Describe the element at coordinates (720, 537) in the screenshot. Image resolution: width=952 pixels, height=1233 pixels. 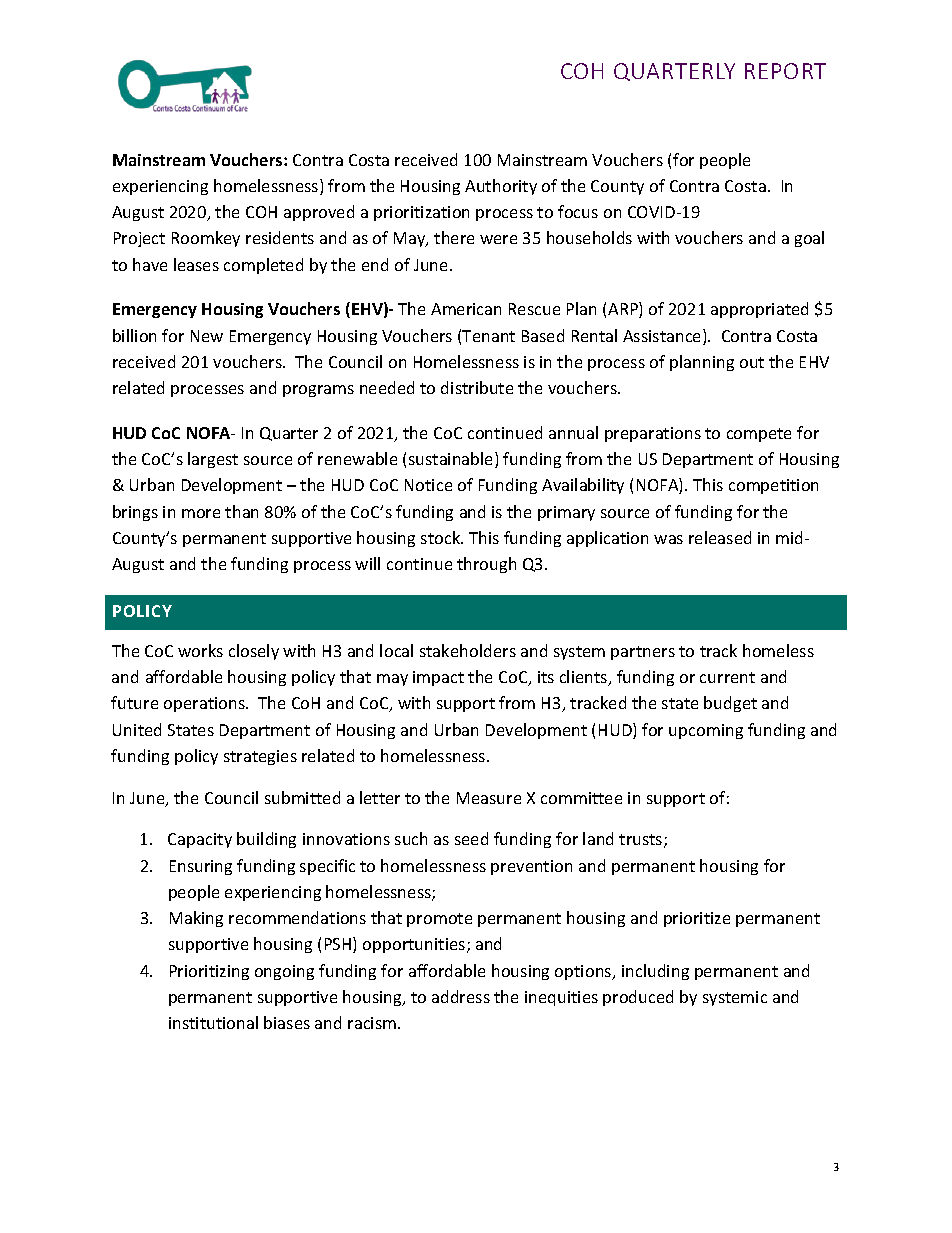
I see `released` at that location.
